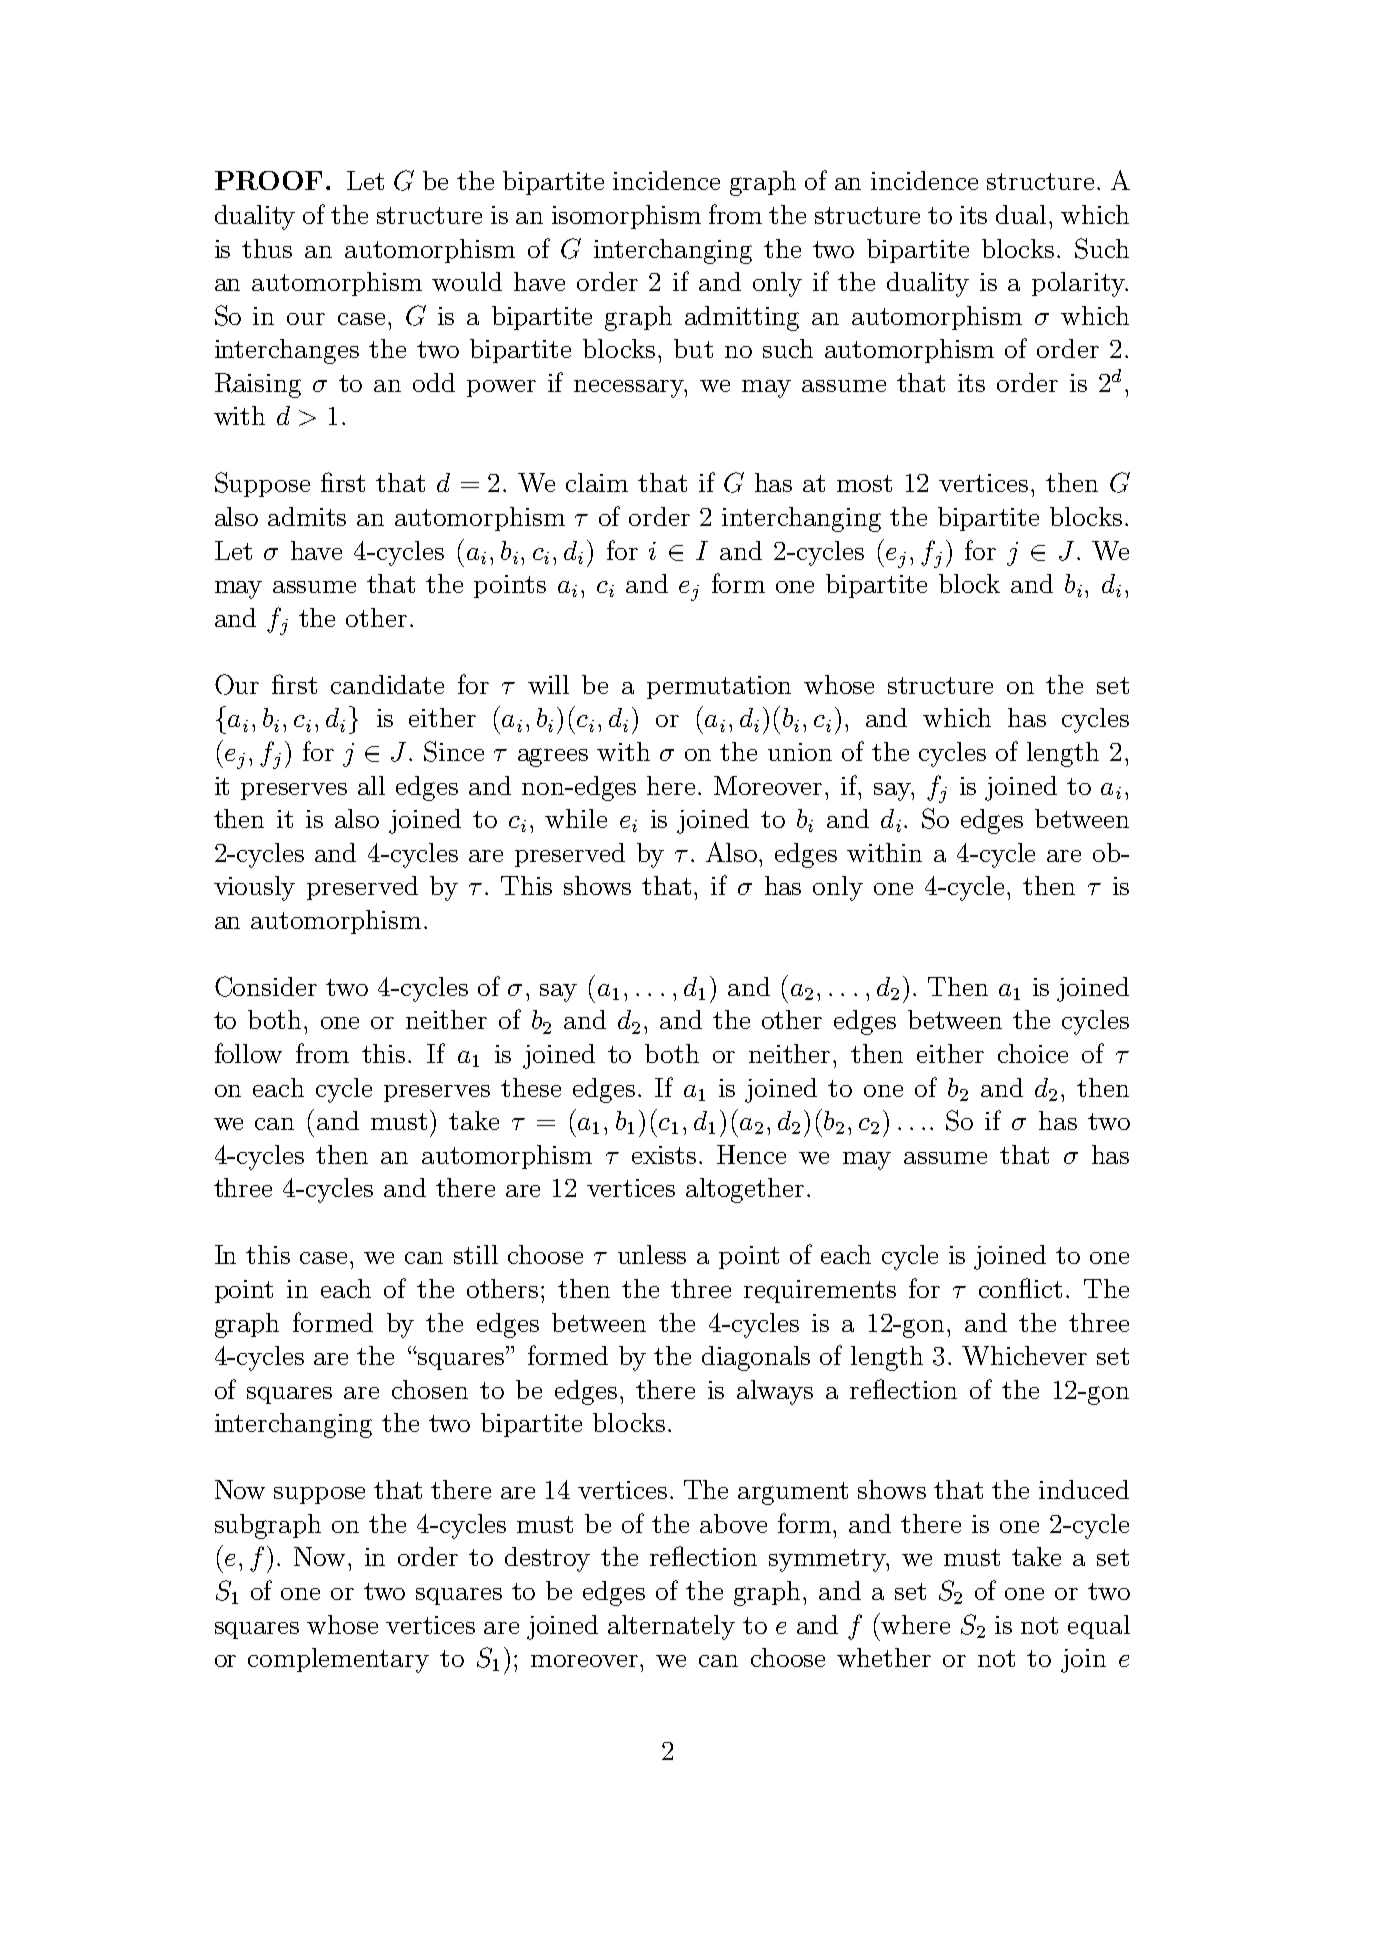 This page has width=1383, height=1956. What do you see at coordinates (267, 248) in the page?
I see `thus` at bounding box center [267, 248].
